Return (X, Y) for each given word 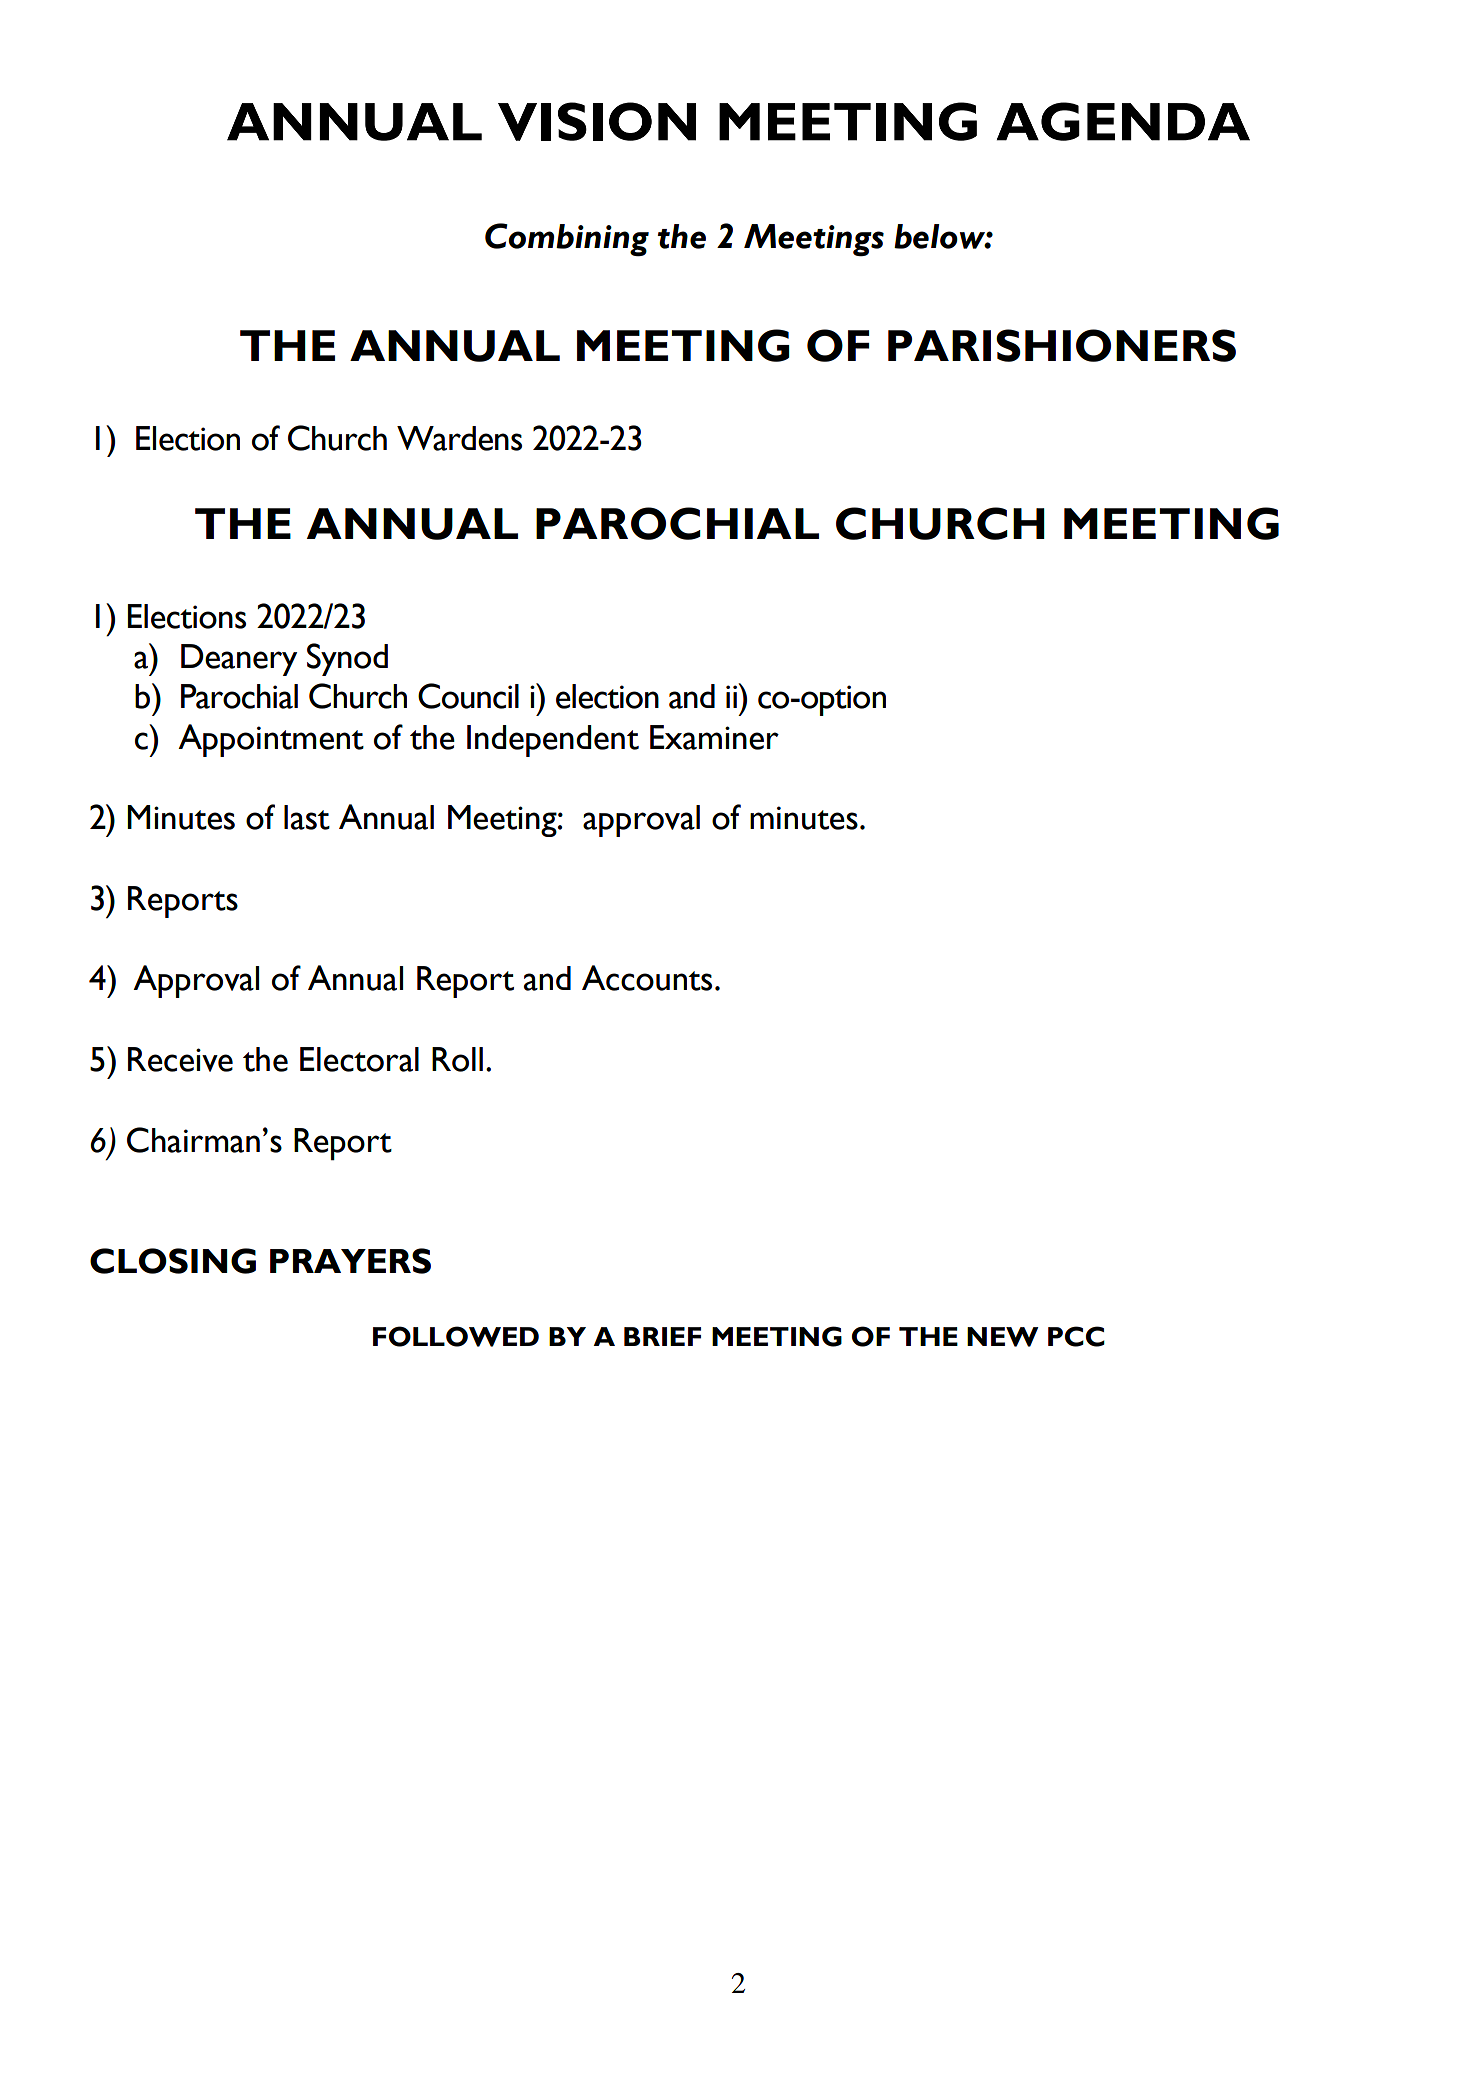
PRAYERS (350, 1261)
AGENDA (1123, 121)
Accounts (647, 978)
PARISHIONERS (1062, 345)
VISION (597, 121)
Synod (347, 659)
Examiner (714, 737)
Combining (567, 240)
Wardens (459, 438)
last (307, 817)
